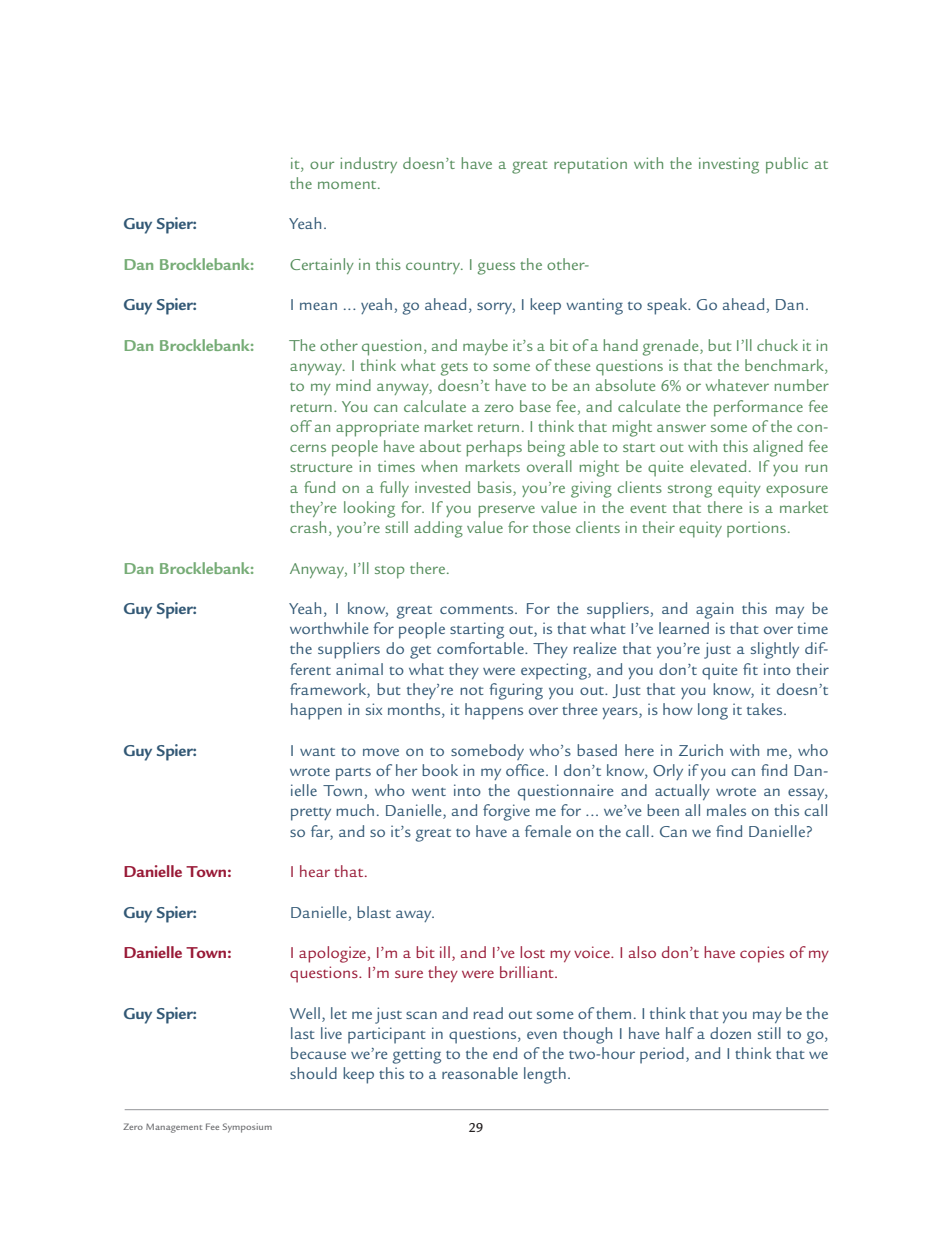  I want to click on length, so click(545, 1075).
